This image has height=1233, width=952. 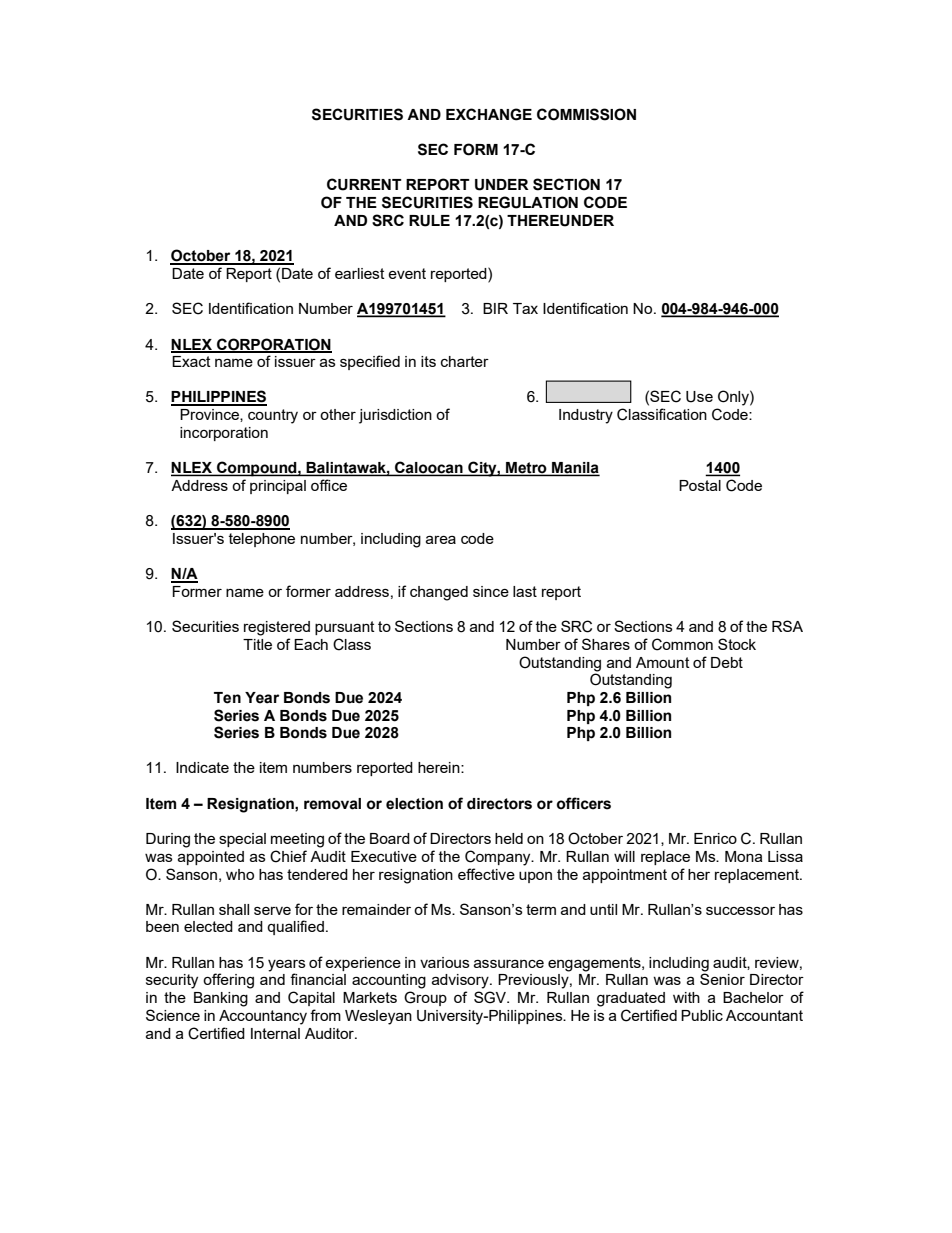 What do you see at coordinates (586, 114) in the image?
I see `COMMISSION` at bounding box center [586, 114].
